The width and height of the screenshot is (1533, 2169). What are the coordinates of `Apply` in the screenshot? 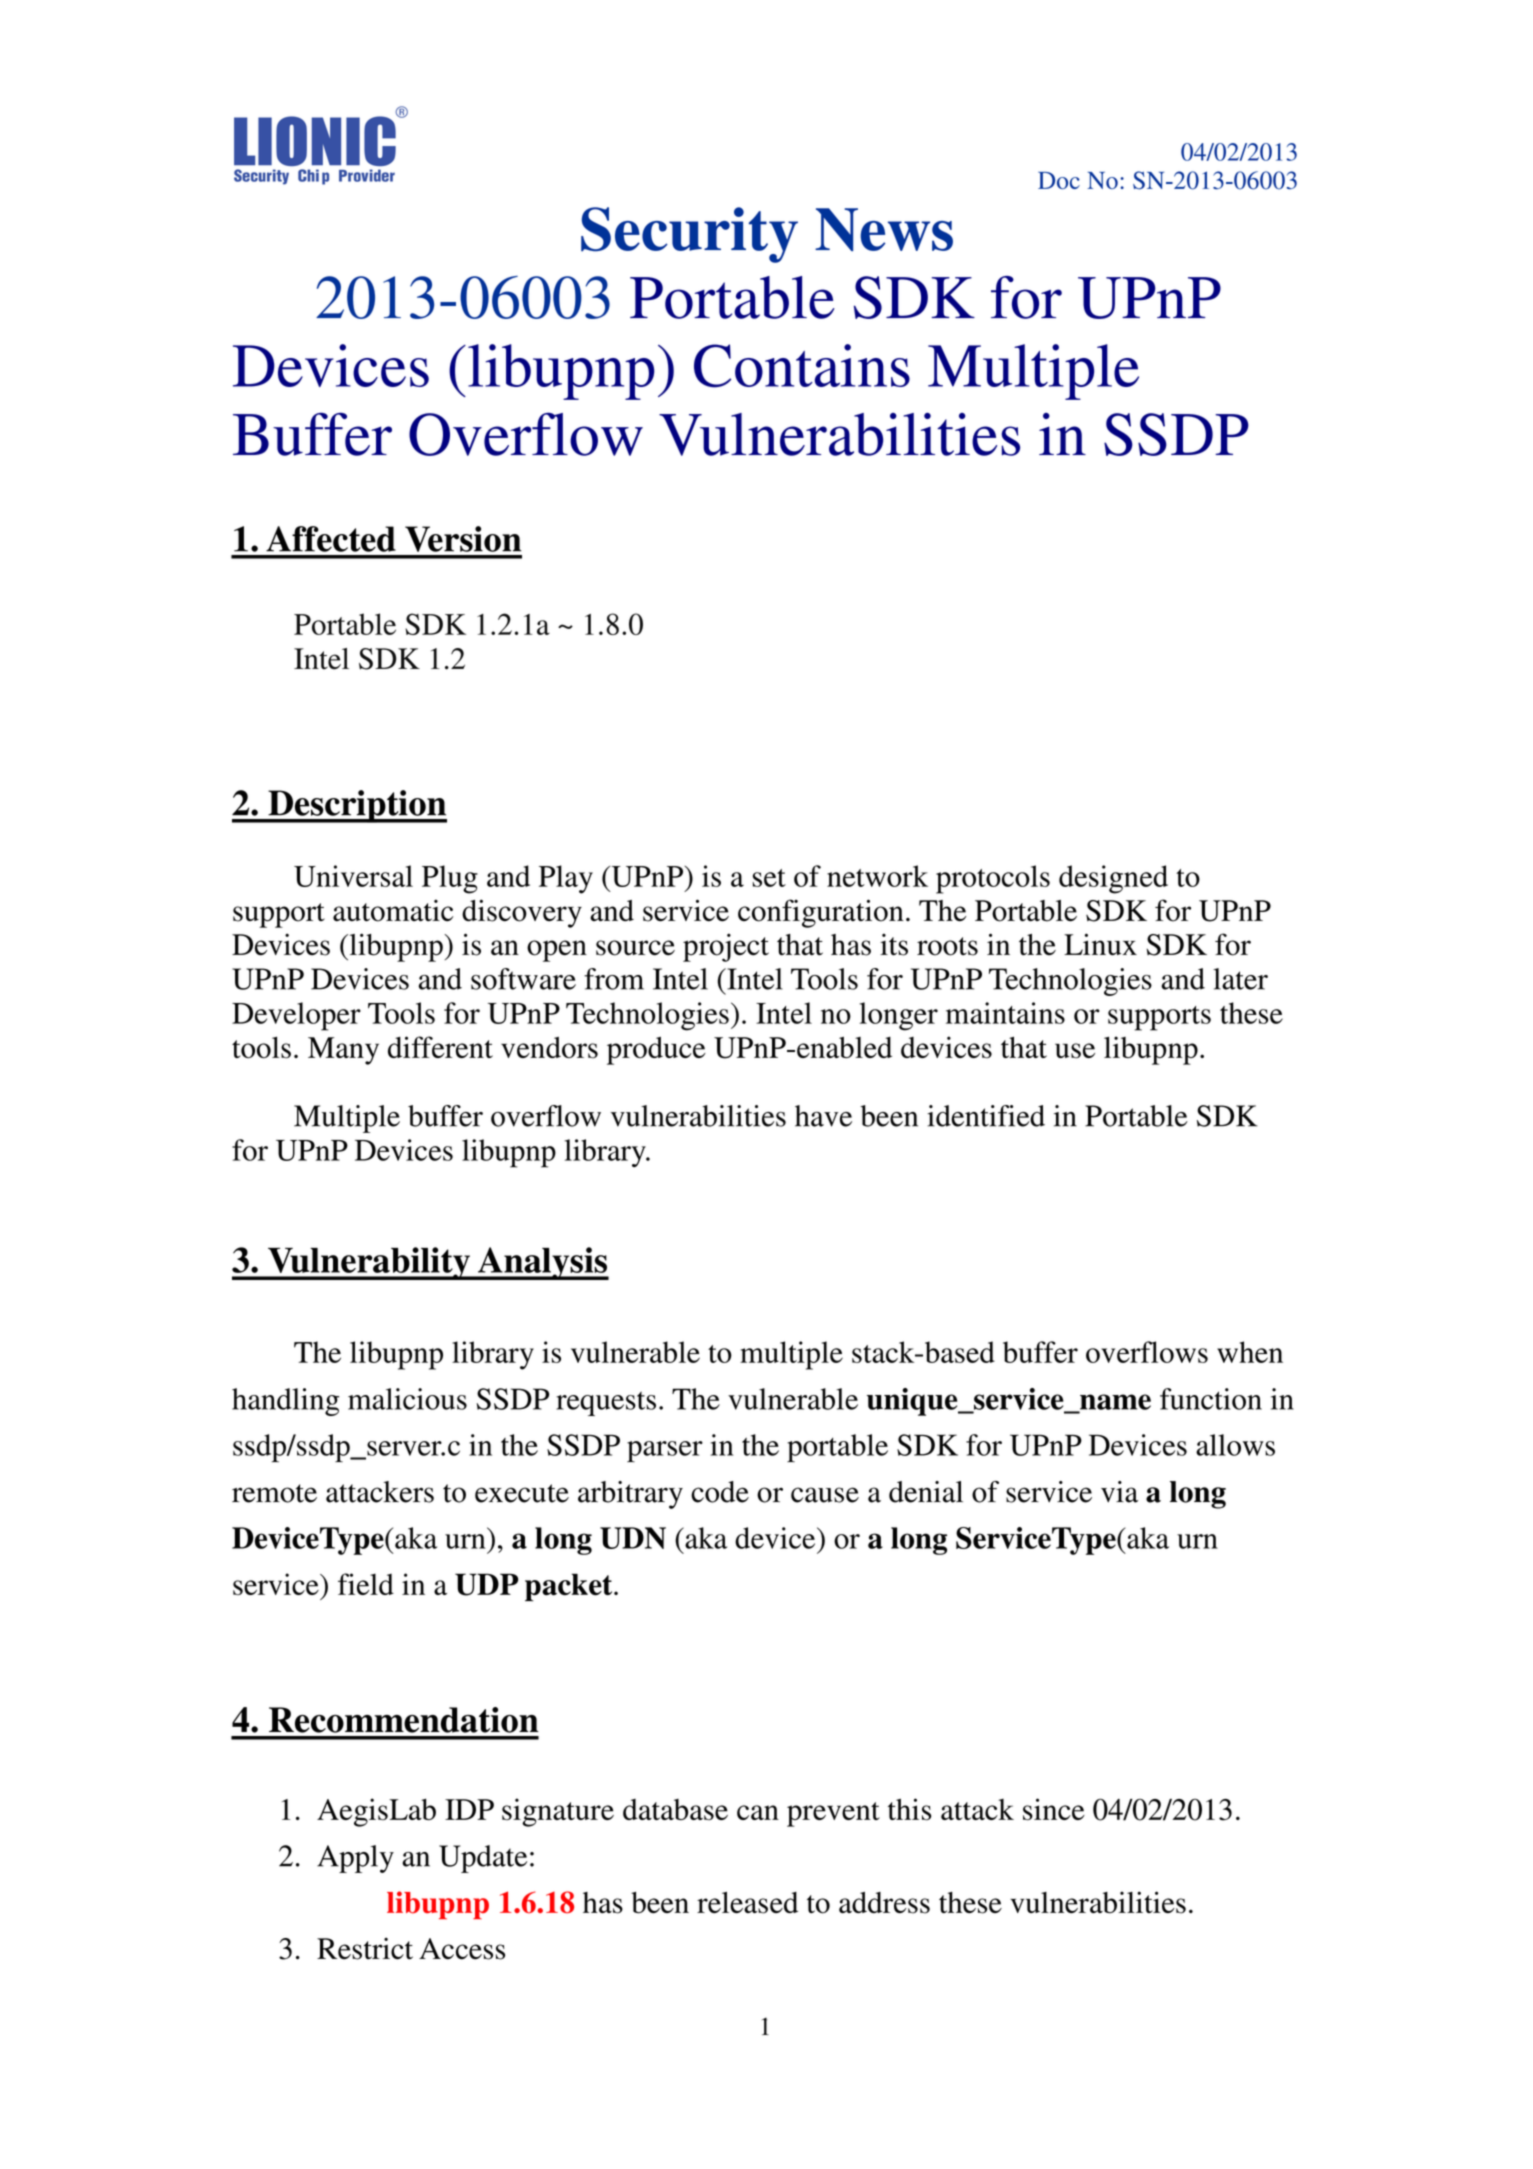 It's located at (355, 1859).
